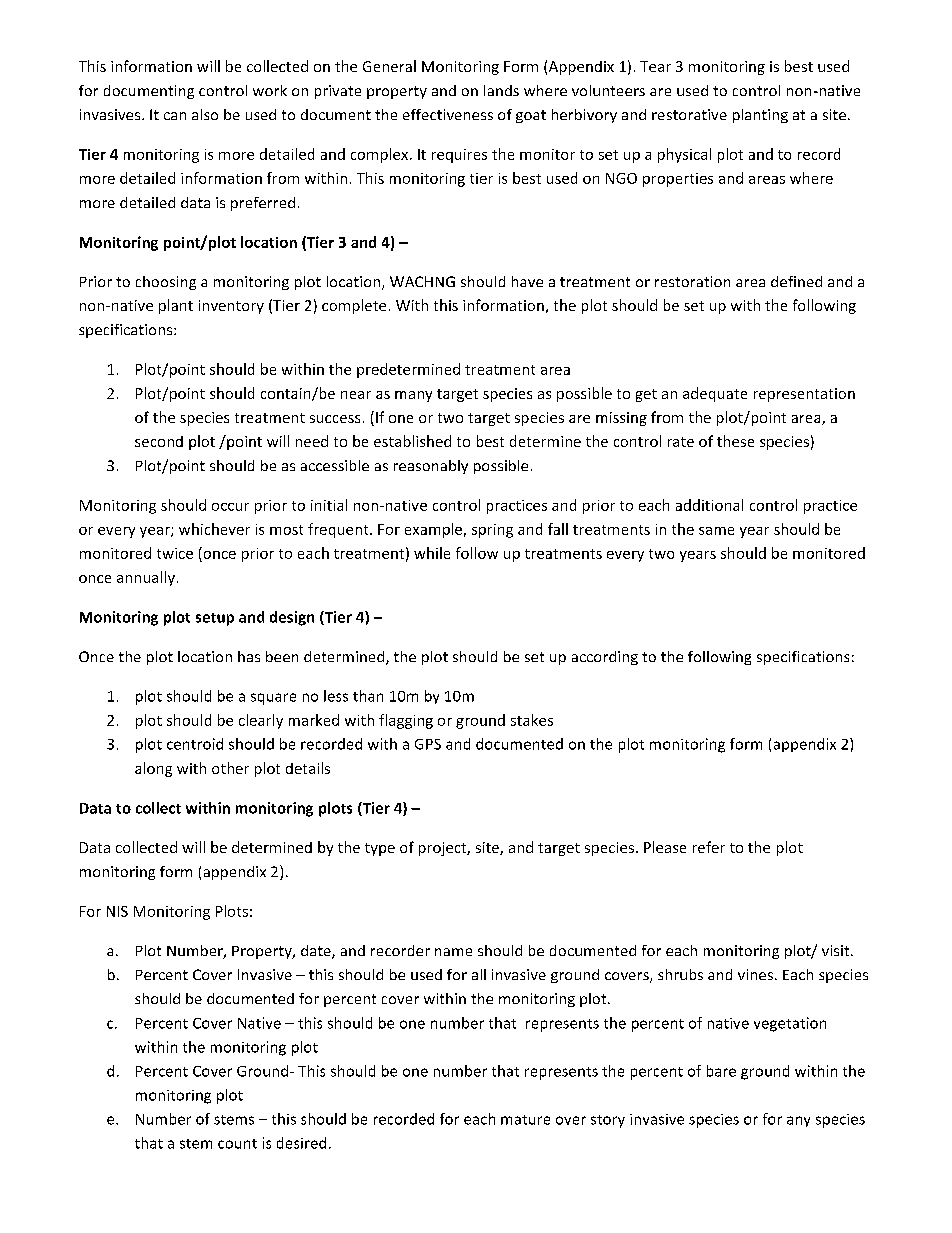  What do you see at coordinates (205, 114) in the page?
I see `also` at bounding box center [205, 114].
